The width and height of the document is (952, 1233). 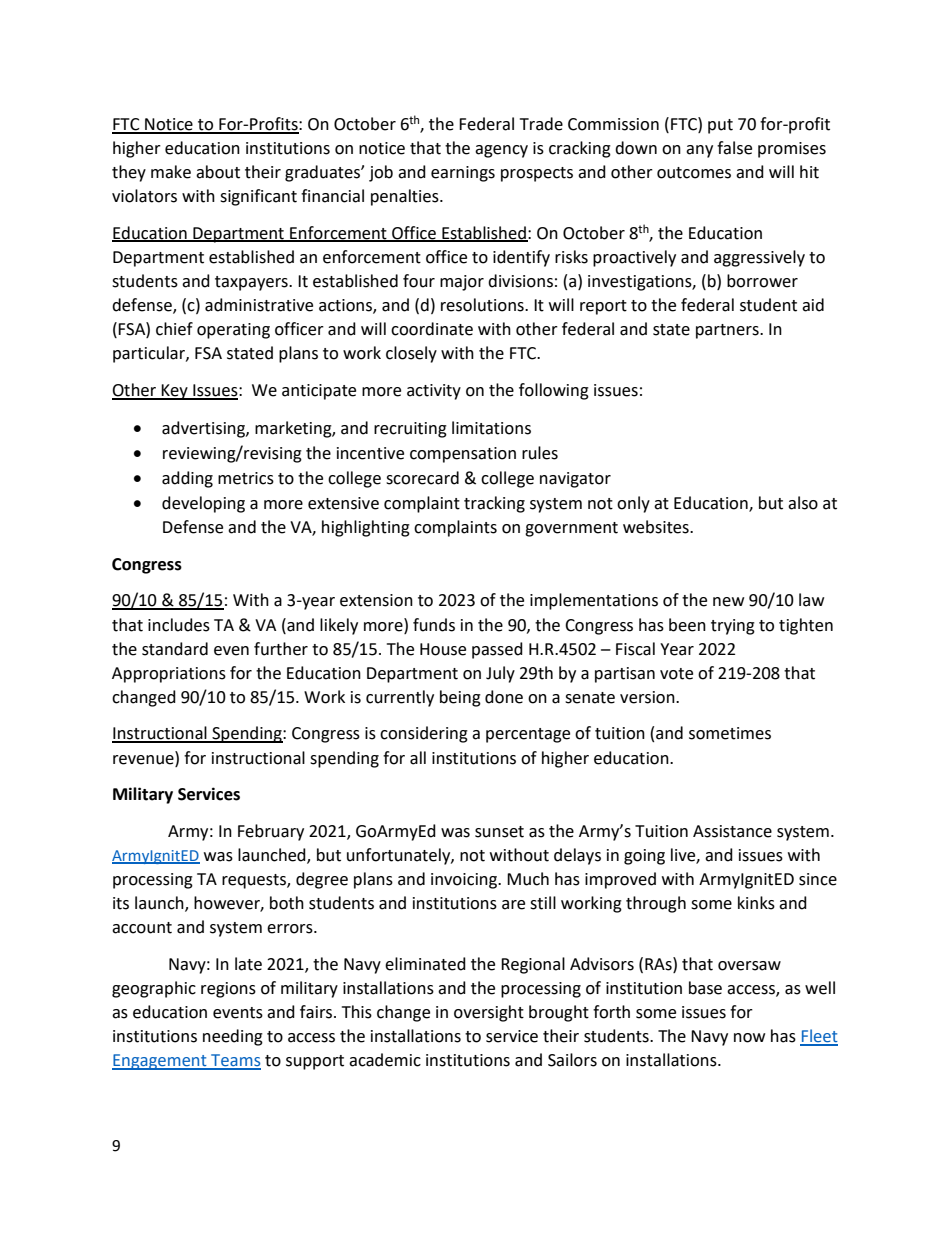 I want to click on agency, so click(x=501, y=151).
